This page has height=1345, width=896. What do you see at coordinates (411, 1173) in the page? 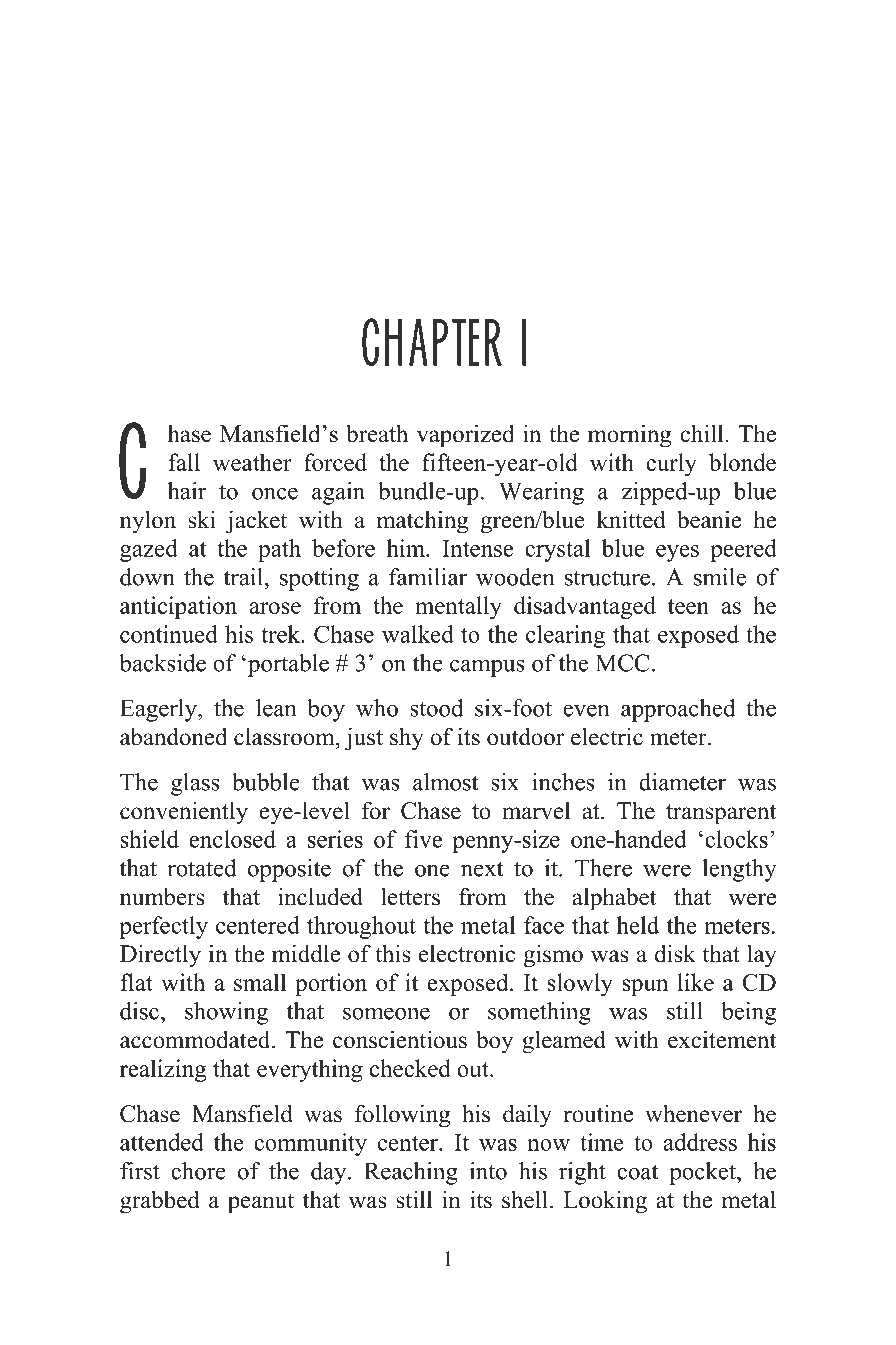
I see `Reaching` at bounding box center [411, 1173].
